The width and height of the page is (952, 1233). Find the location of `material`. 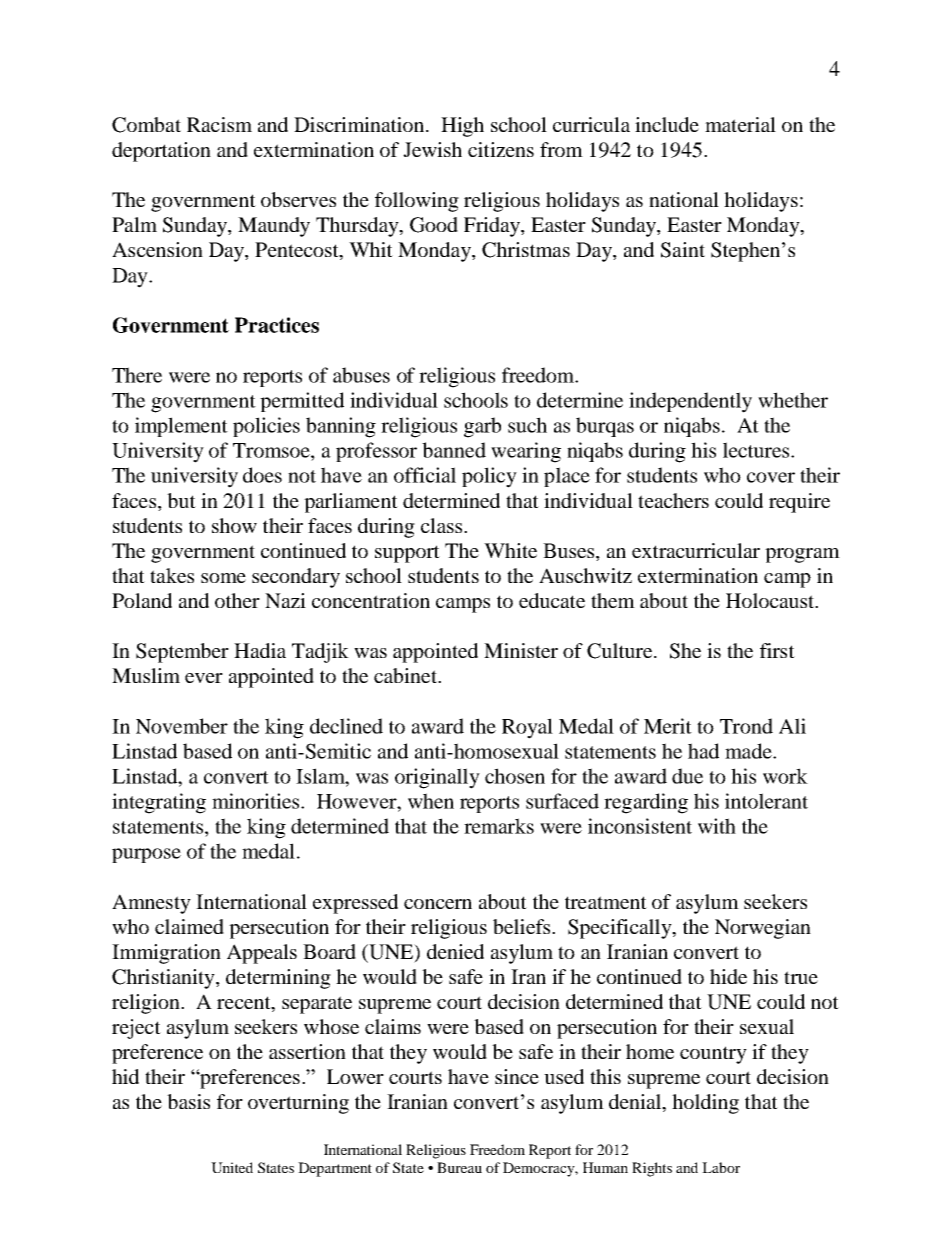

material is located at coordinates (740, 124).
